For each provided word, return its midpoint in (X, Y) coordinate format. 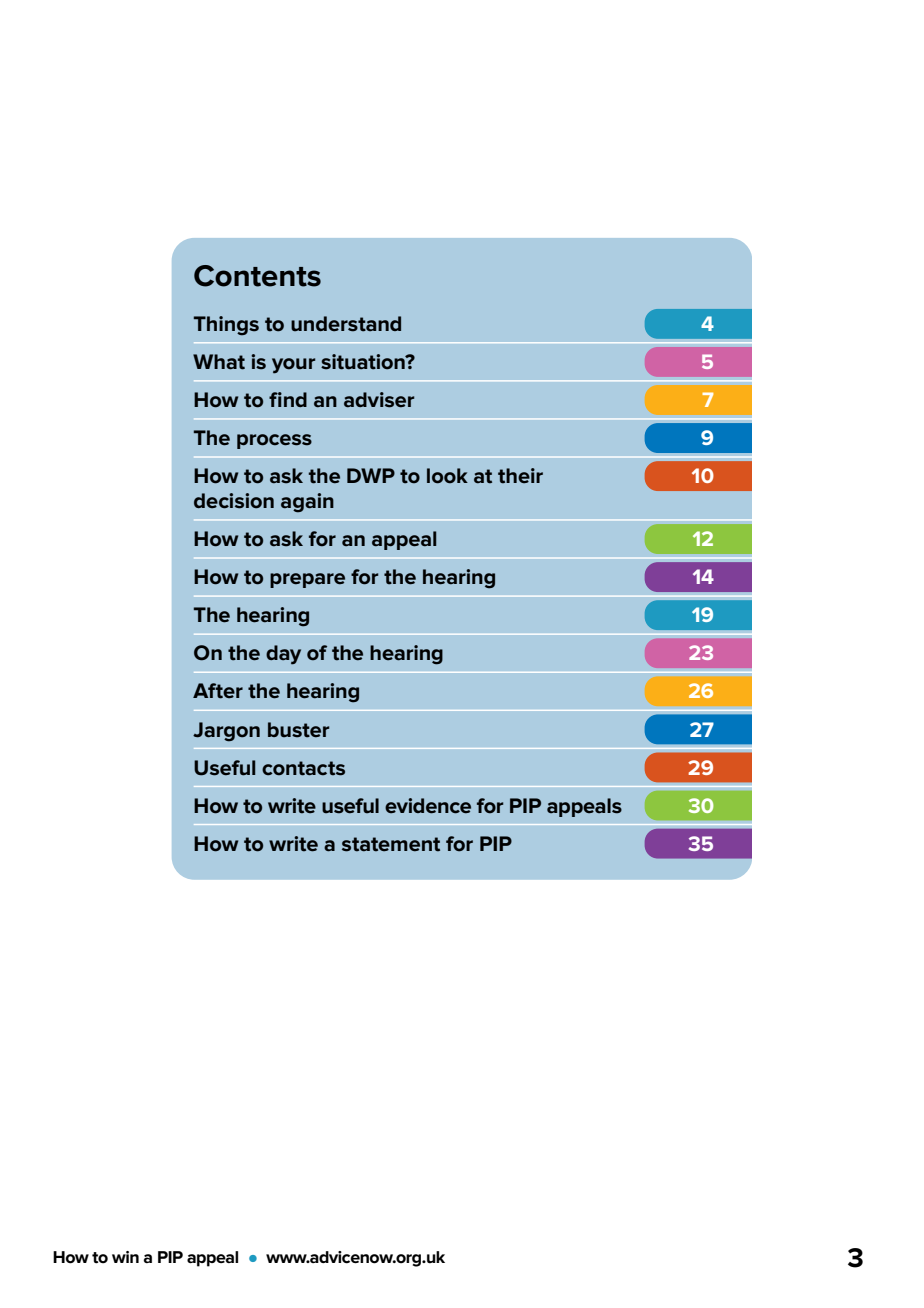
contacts (303, 768)
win (125, 1257)
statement (391, 844)
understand (346, 324)
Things (226, 326)
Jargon (226, 732)
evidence (428, 806)
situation (364, 362)
